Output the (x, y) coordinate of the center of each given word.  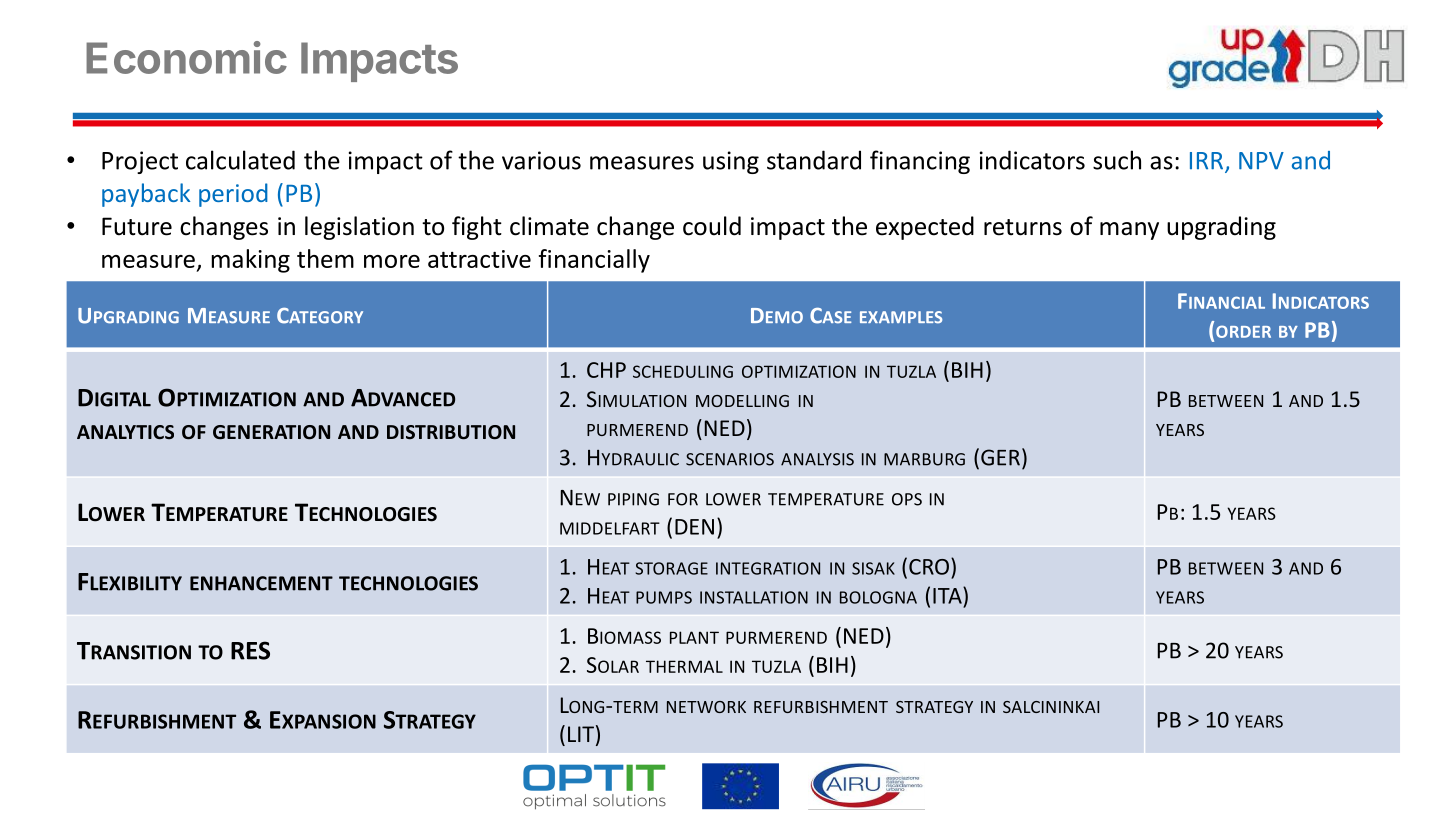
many (1129, 231)
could (712, 226)
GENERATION (271, 432)
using (731, 162)
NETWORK (706, 707)
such (1117, 160)
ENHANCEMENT (261, 583)
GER (1000, 457)
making (250, 261)
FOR (683, 499)
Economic (186, 57)
